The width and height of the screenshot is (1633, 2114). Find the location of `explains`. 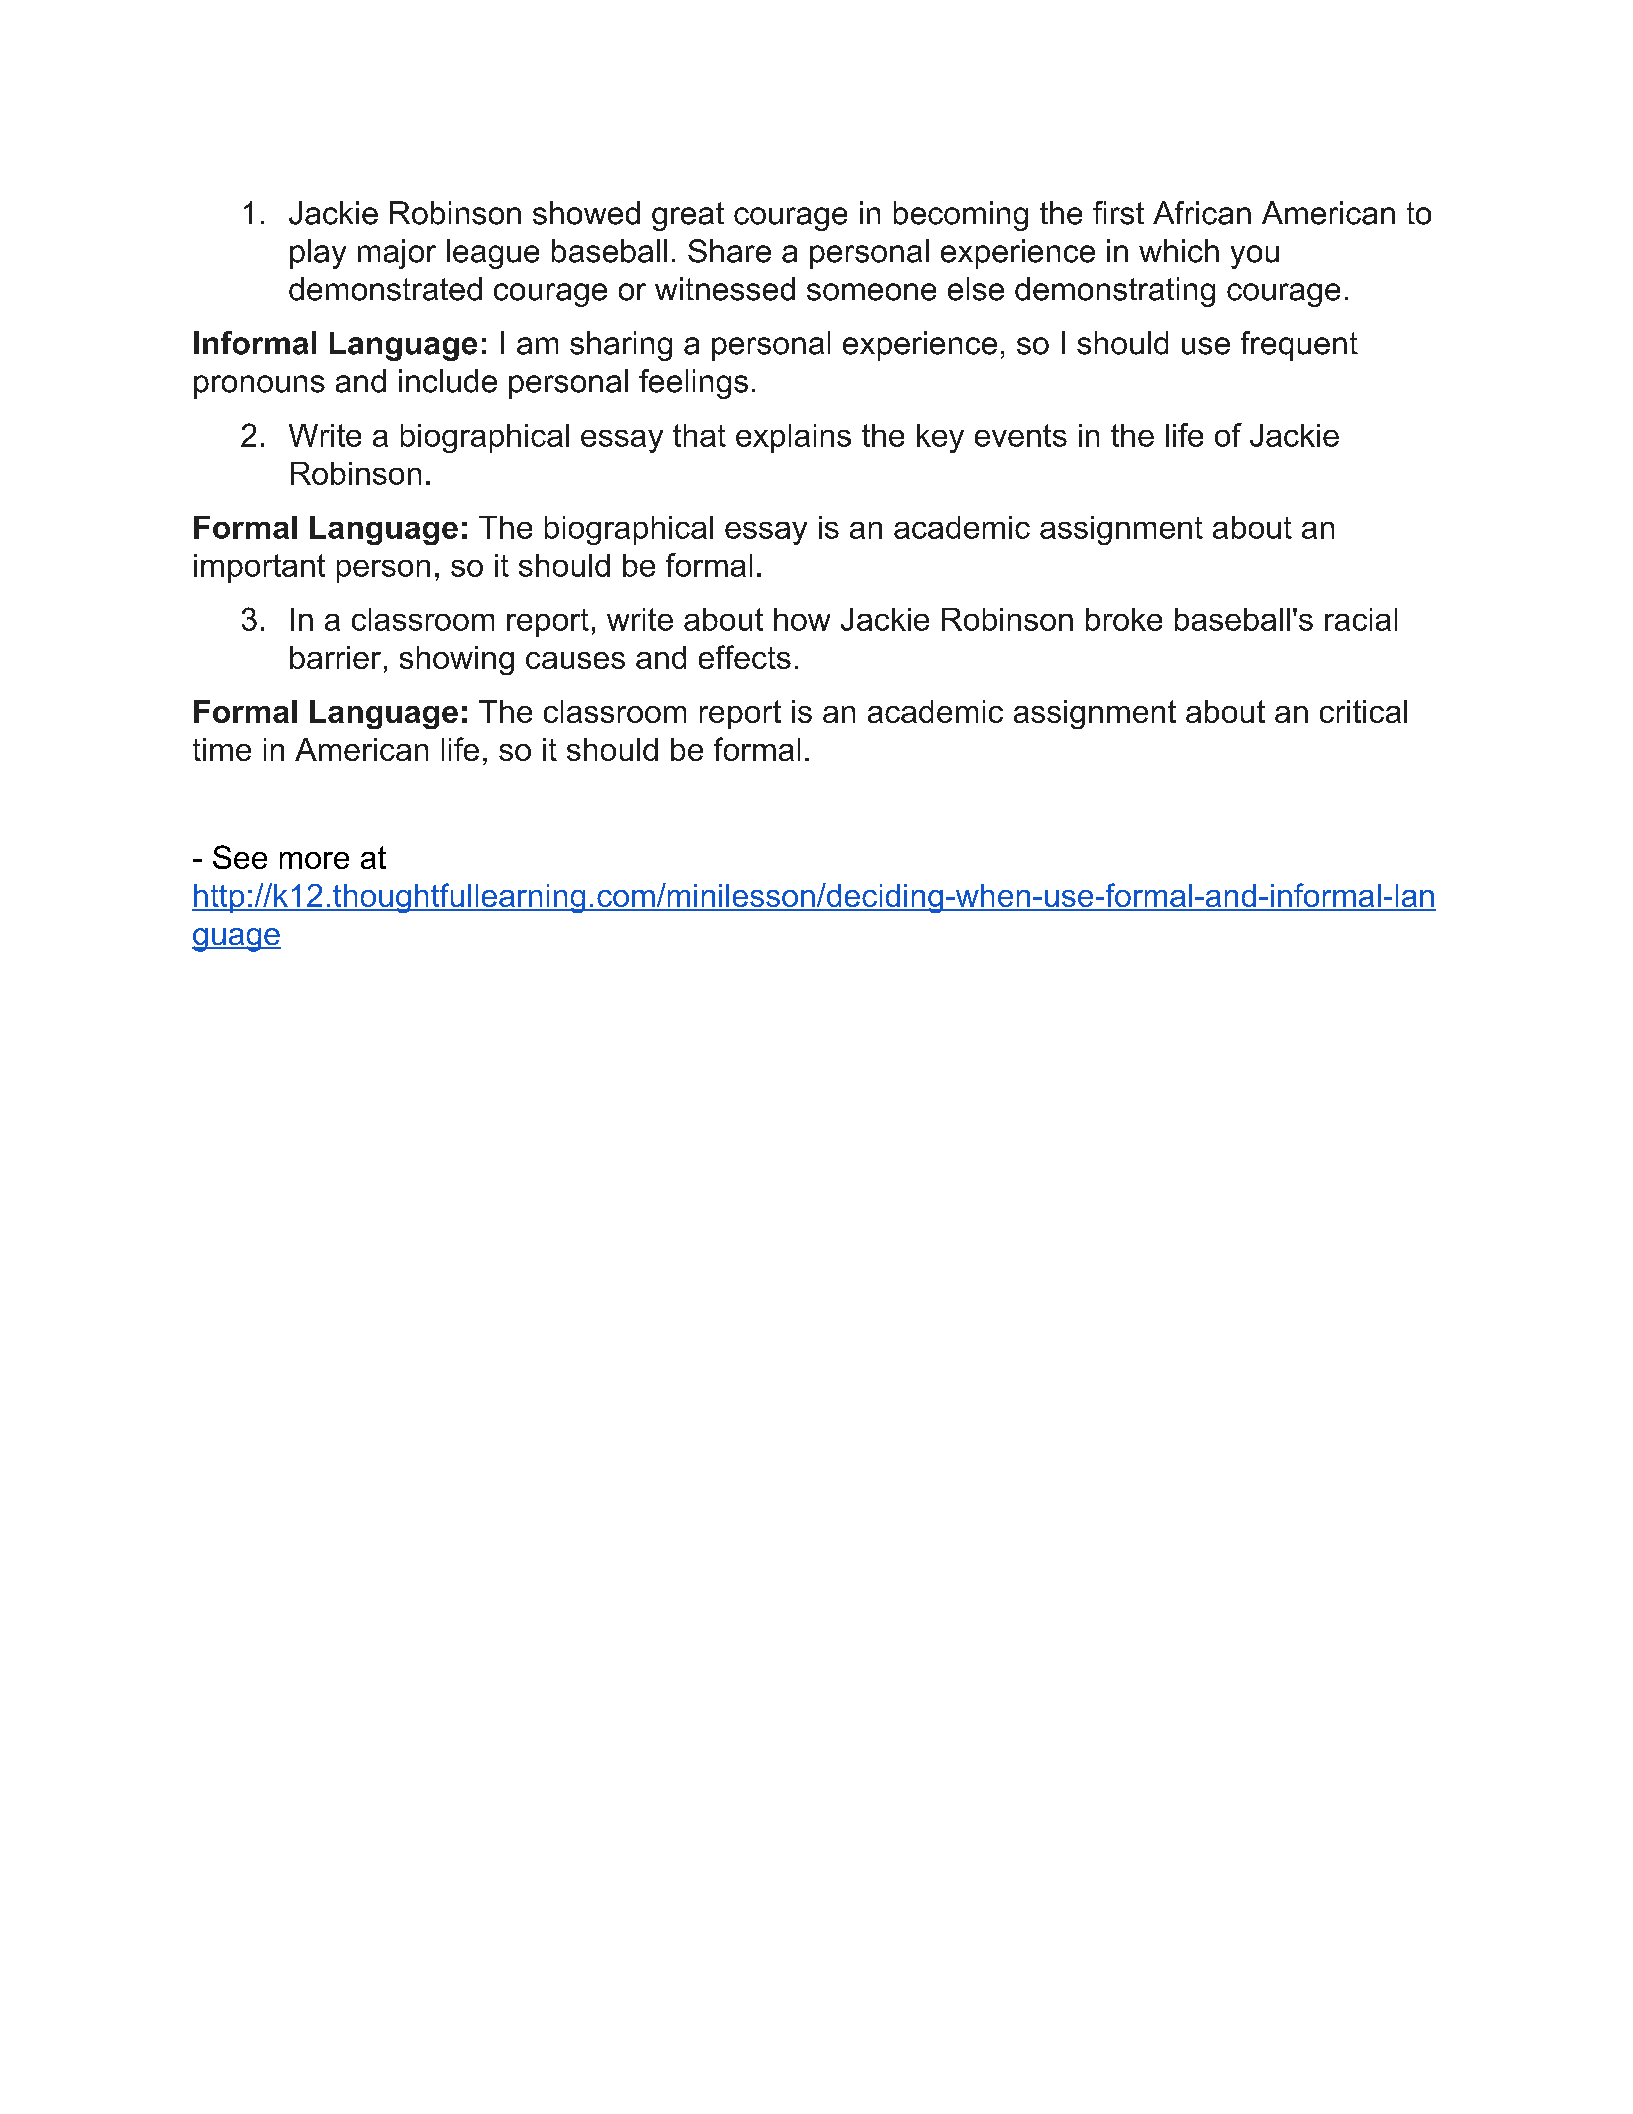

explains is located at coordinates (793, 438).
